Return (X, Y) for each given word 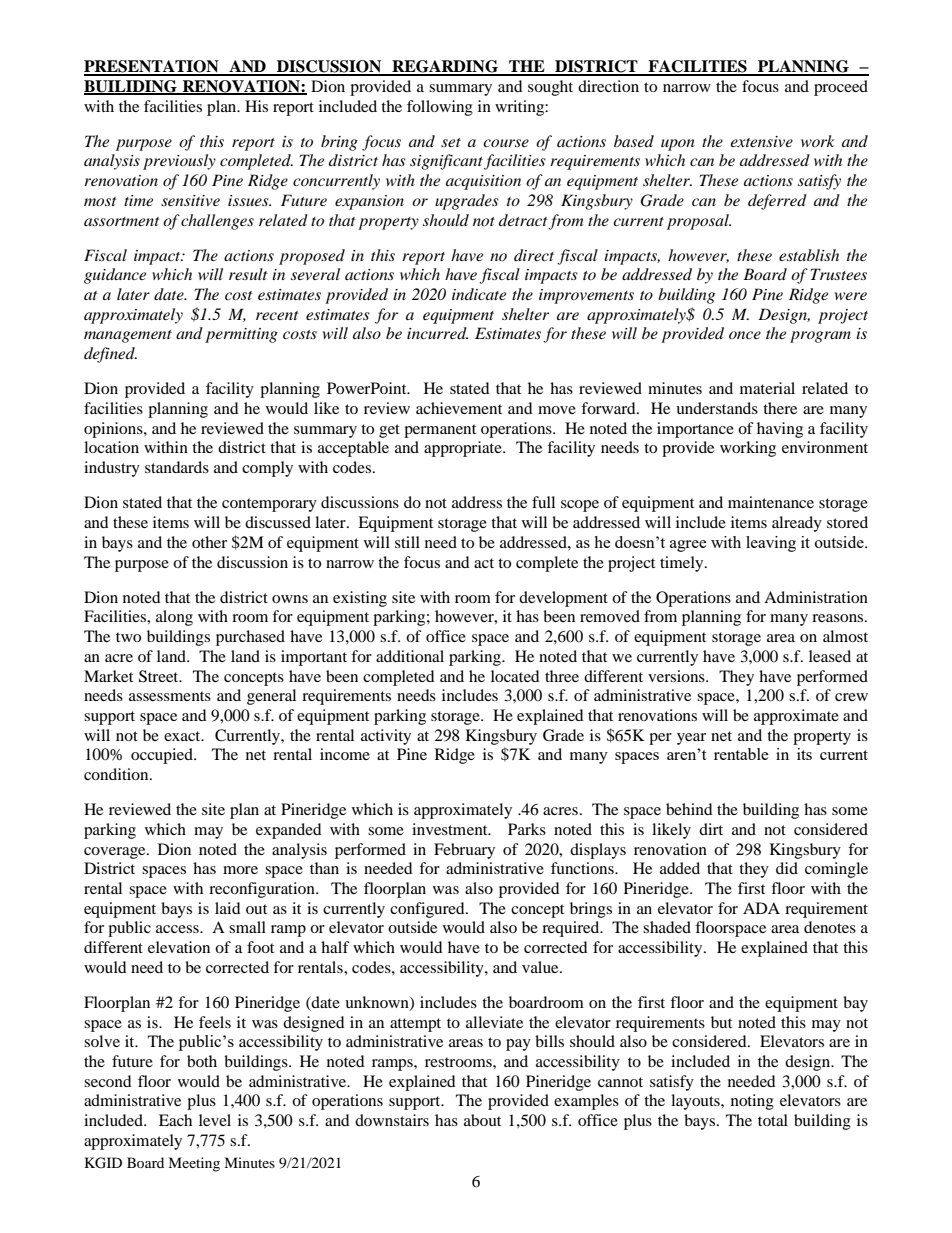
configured (428, 910)
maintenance (771, 502)
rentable (741, 754)
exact (183, 736)
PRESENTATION (152, 67)
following (440, 108)
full (543, 502)
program (820, 337)
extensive (761, 141)
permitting (241, 335)
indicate (479, 294)
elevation (179, 947)
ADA (761, 908)
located (515, 676)
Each (175, 1120)
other (209, 542)
